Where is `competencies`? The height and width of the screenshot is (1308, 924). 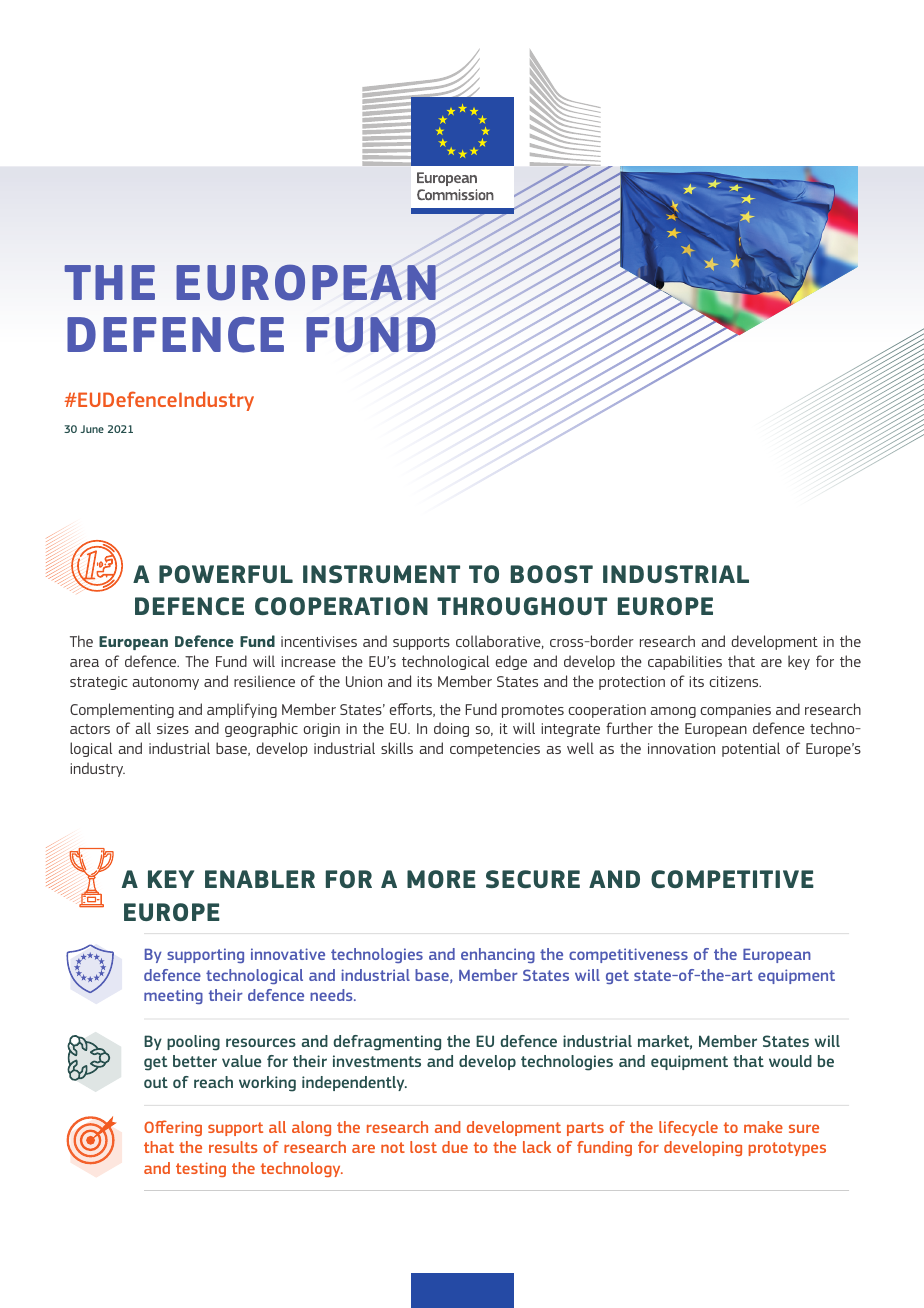
competencies is located at coordinates (495, 750).
